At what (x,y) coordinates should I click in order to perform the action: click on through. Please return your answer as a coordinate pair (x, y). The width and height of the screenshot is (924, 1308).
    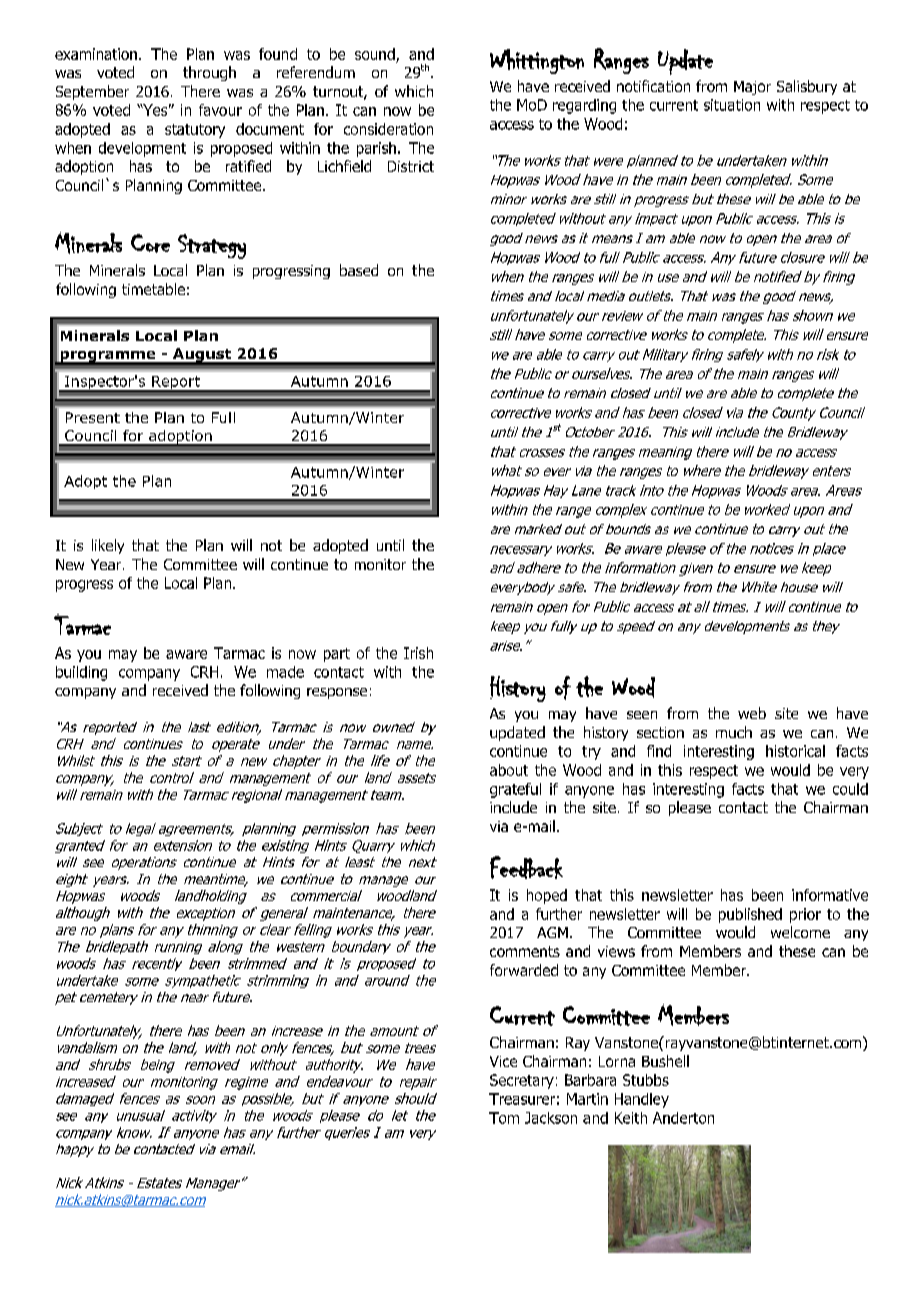
    Looking at the image, I should click on (209, 73).
